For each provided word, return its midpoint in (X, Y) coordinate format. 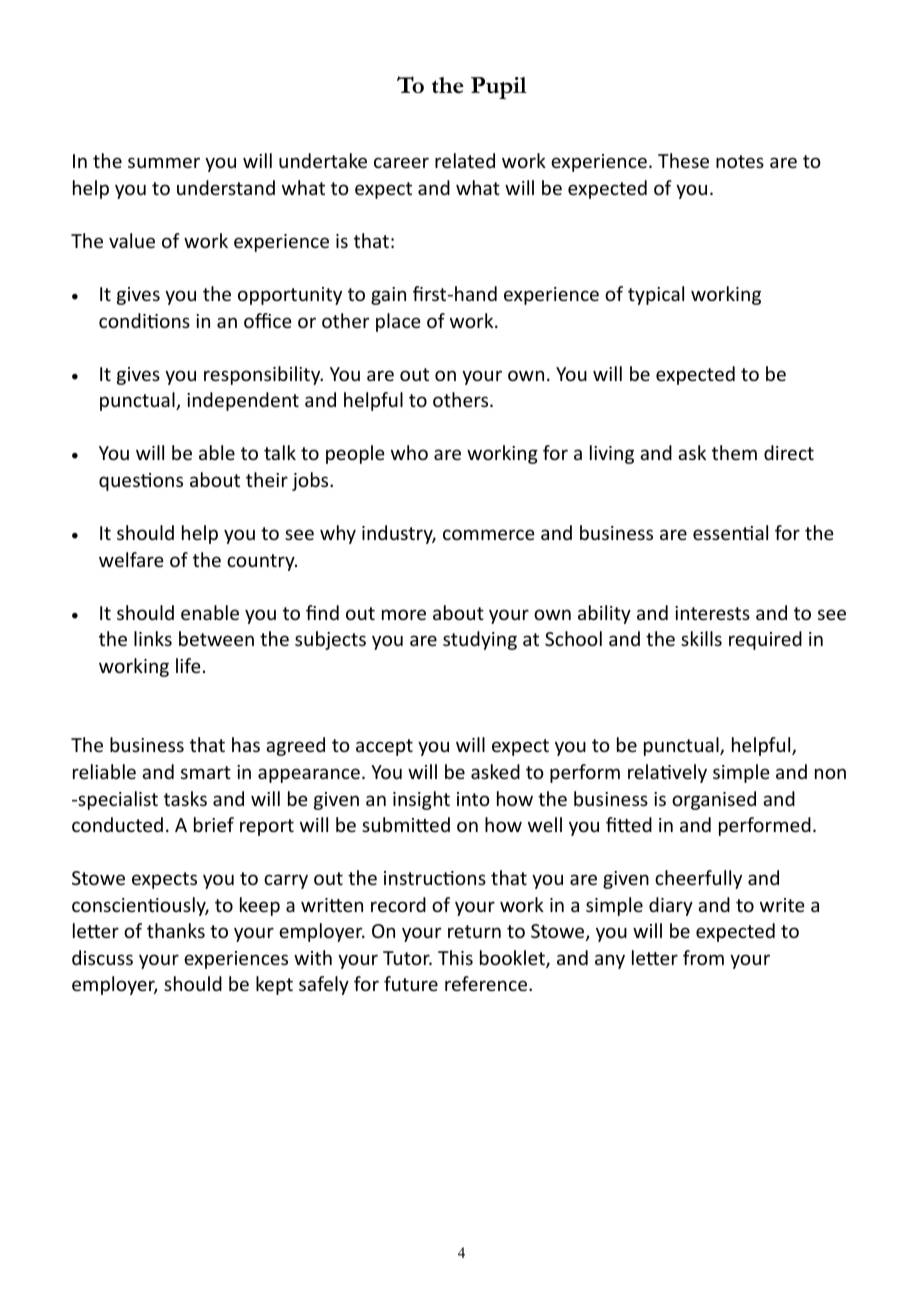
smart (206, 772)
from (703, 957)
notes (740, 161)
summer (164, 162)
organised (714, 800)
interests (712, 613)
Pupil (499, 88)
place (398, 322)
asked (495, 771)
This (455, 957)
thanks (176, 930)
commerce (489, 534)
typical (656, 295)
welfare (131, 559)
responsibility (263, 375)
